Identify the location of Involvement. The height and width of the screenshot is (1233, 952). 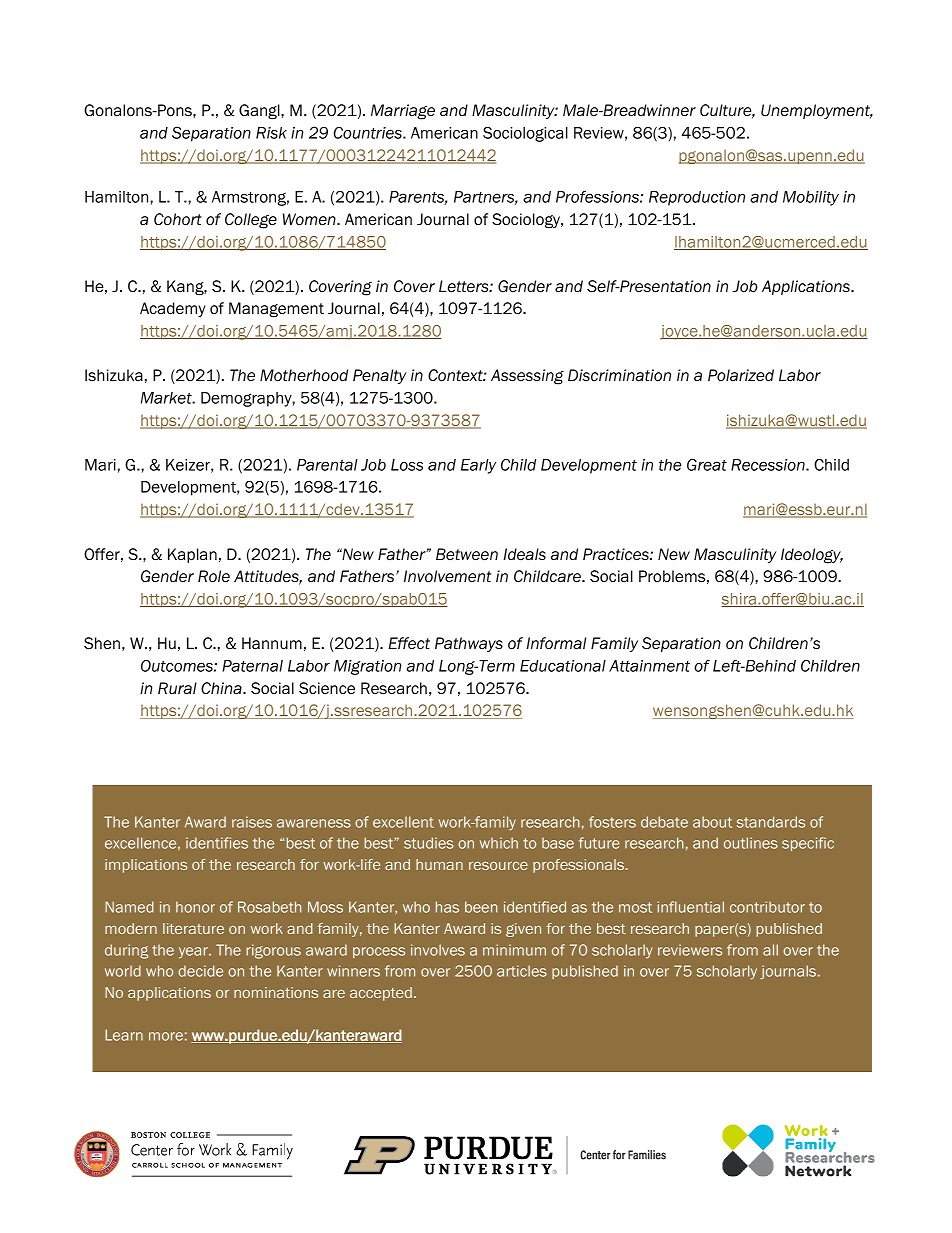
(447, 576).
